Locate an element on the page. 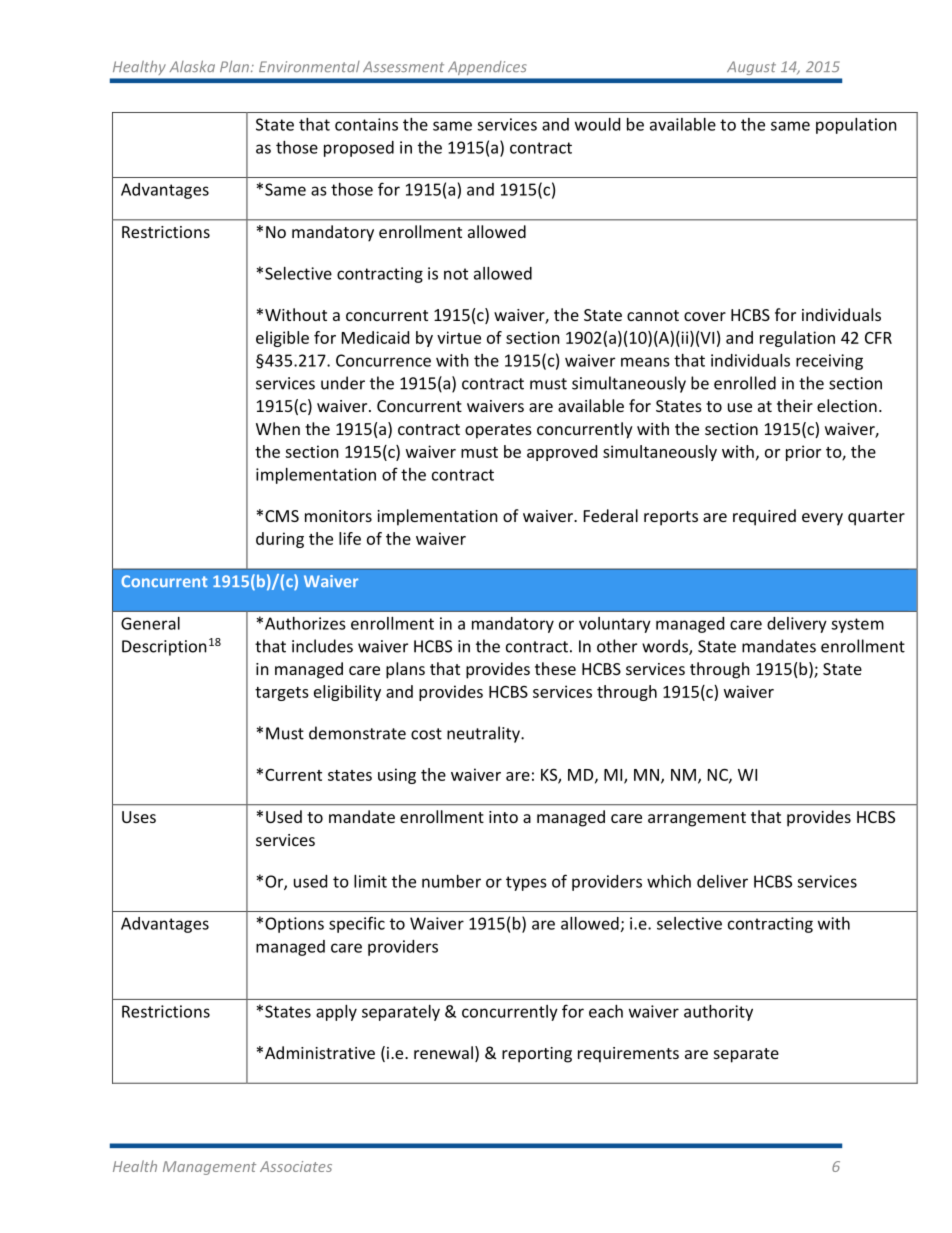 The image size is (952, 1233). Management is located at coordinates (209, 1168).
